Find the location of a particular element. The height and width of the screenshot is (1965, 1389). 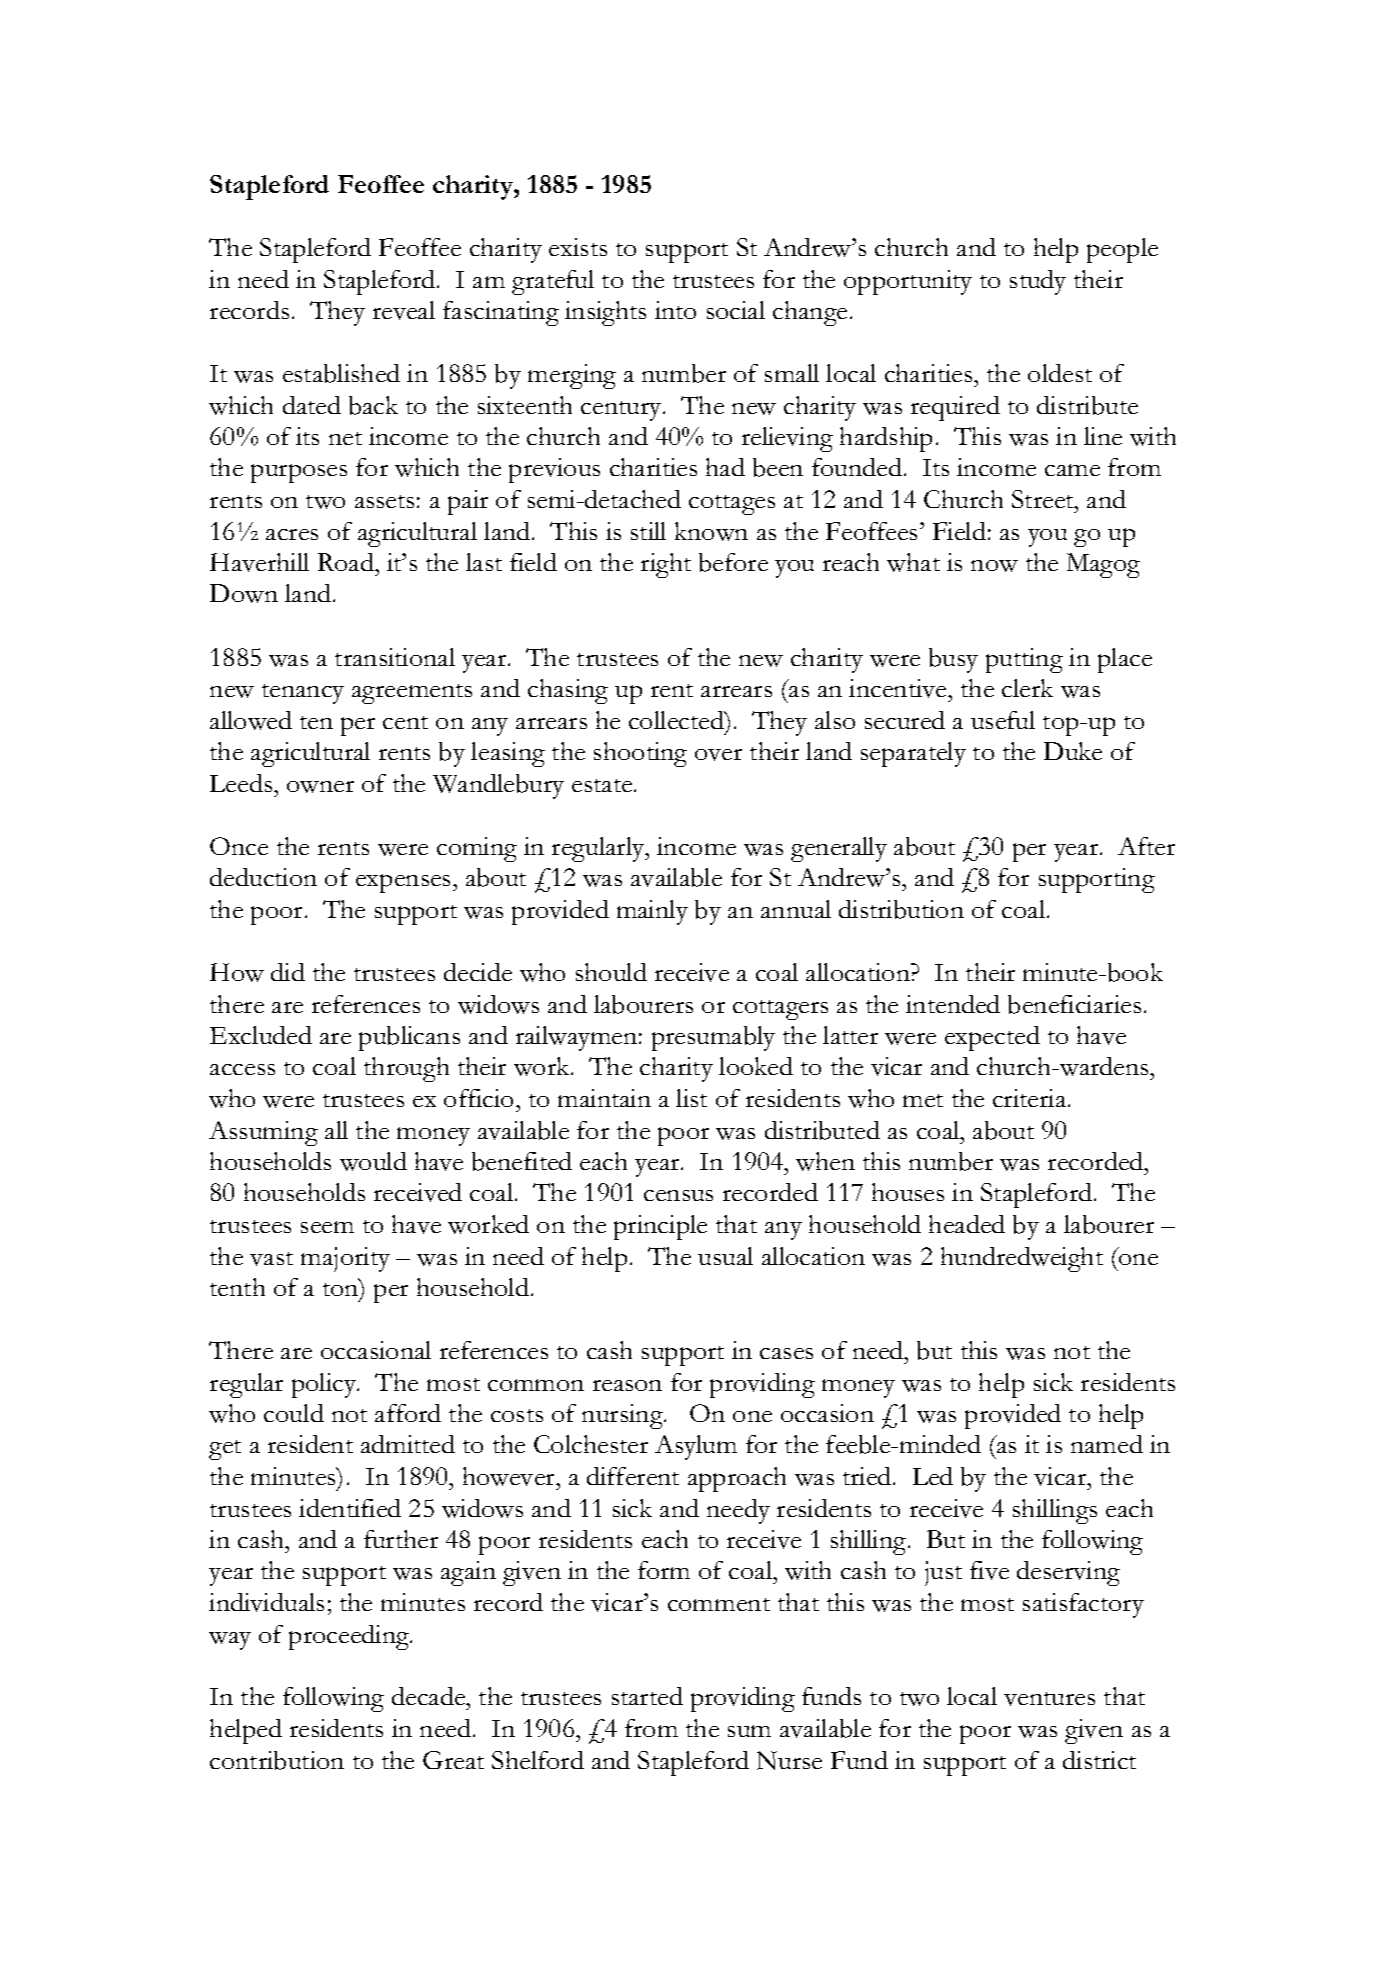

hundredweight is located at coordinates (1022, 1259).
